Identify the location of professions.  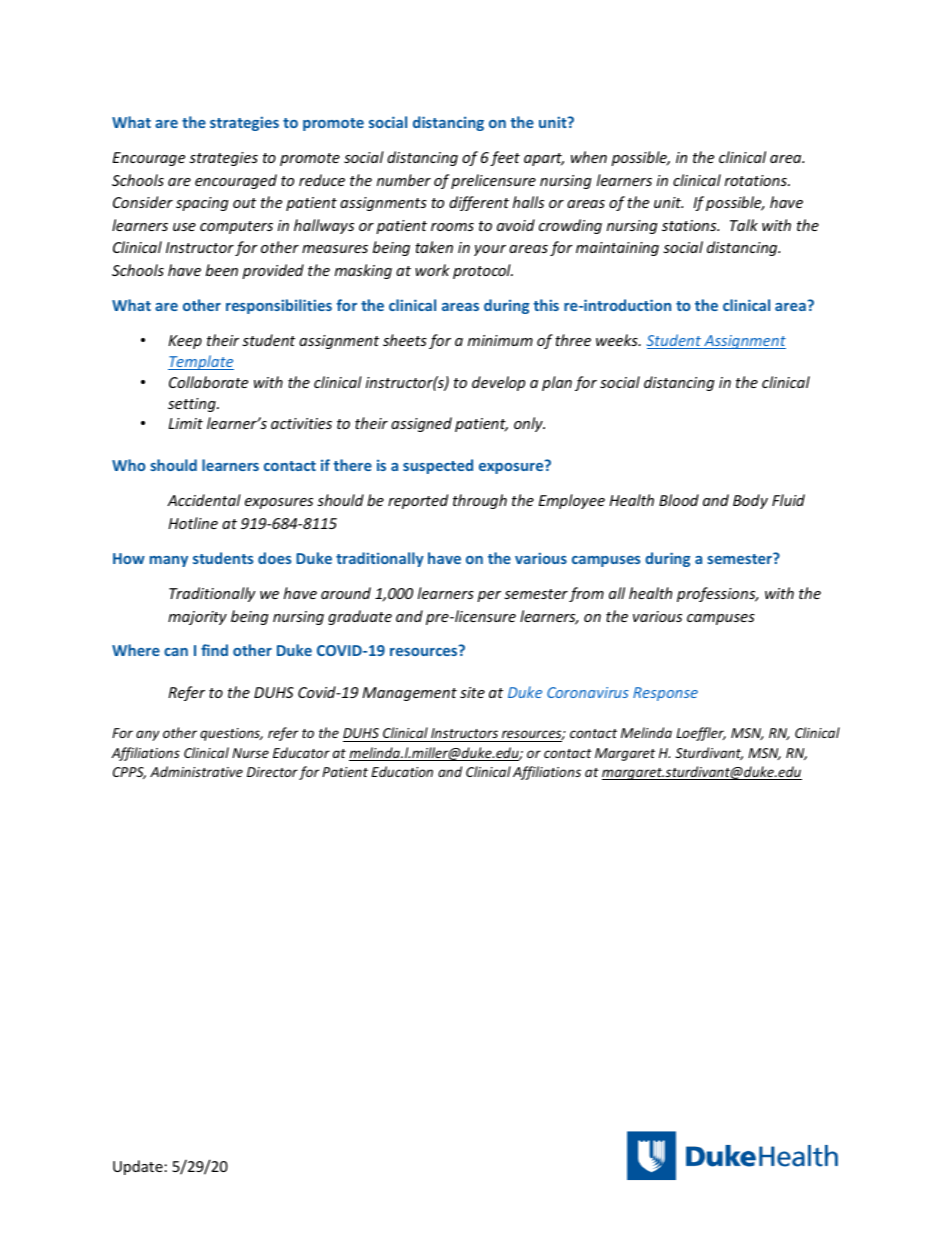
(717, 594).
